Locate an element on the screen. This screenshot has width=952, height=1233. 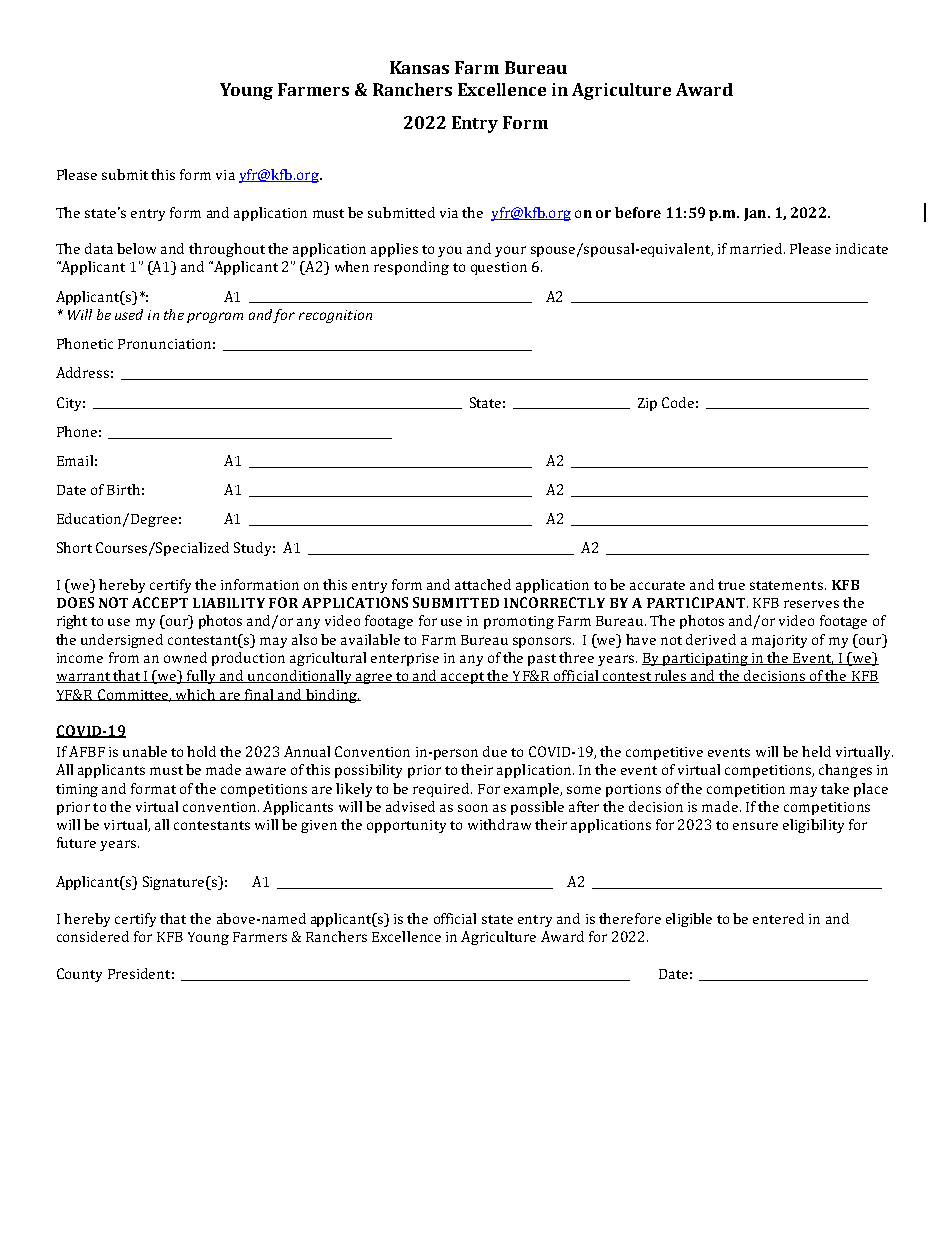
attached is located at coordinates (483, 584).
